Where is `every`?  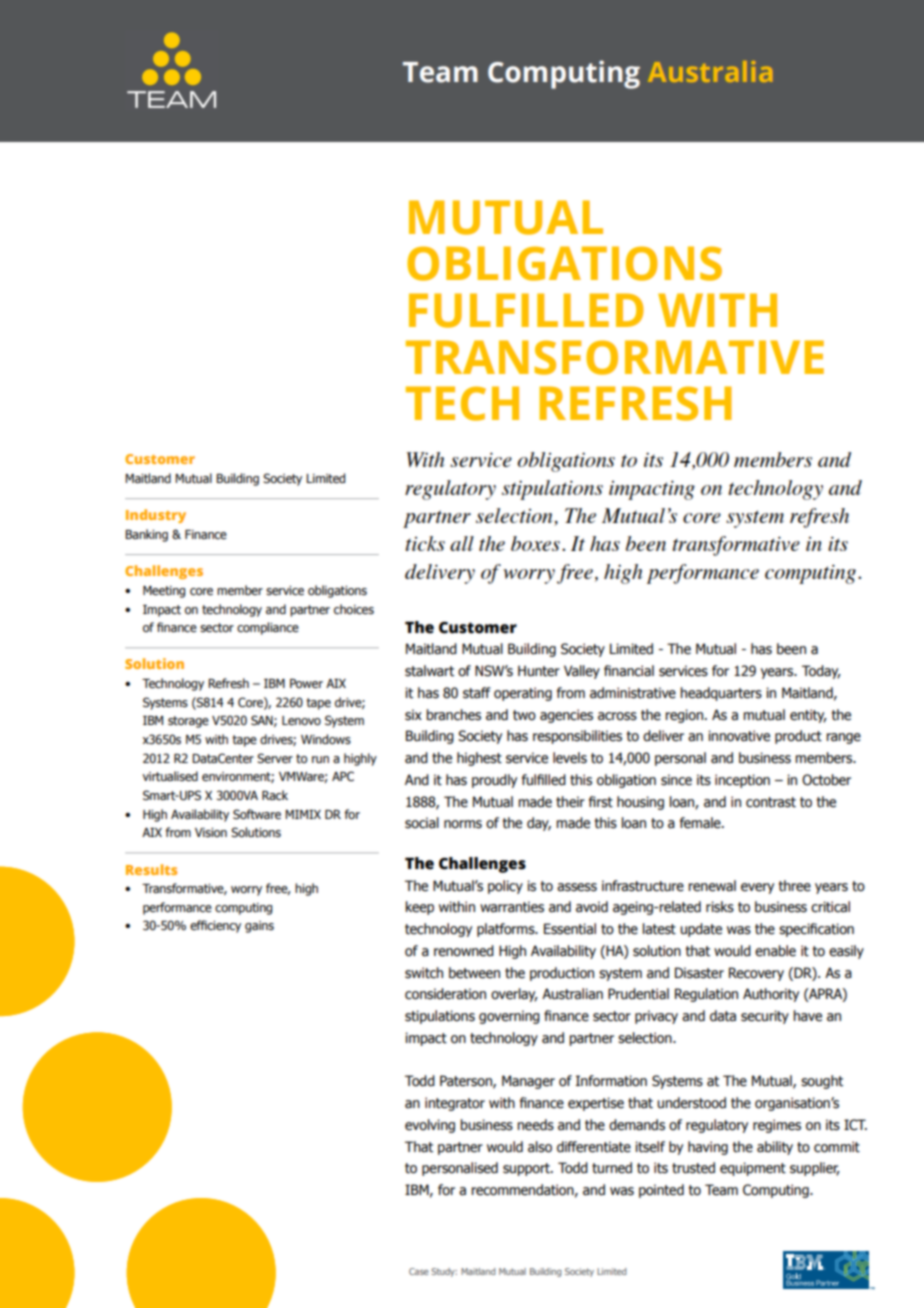
every is located at coordinates (757, 888).
